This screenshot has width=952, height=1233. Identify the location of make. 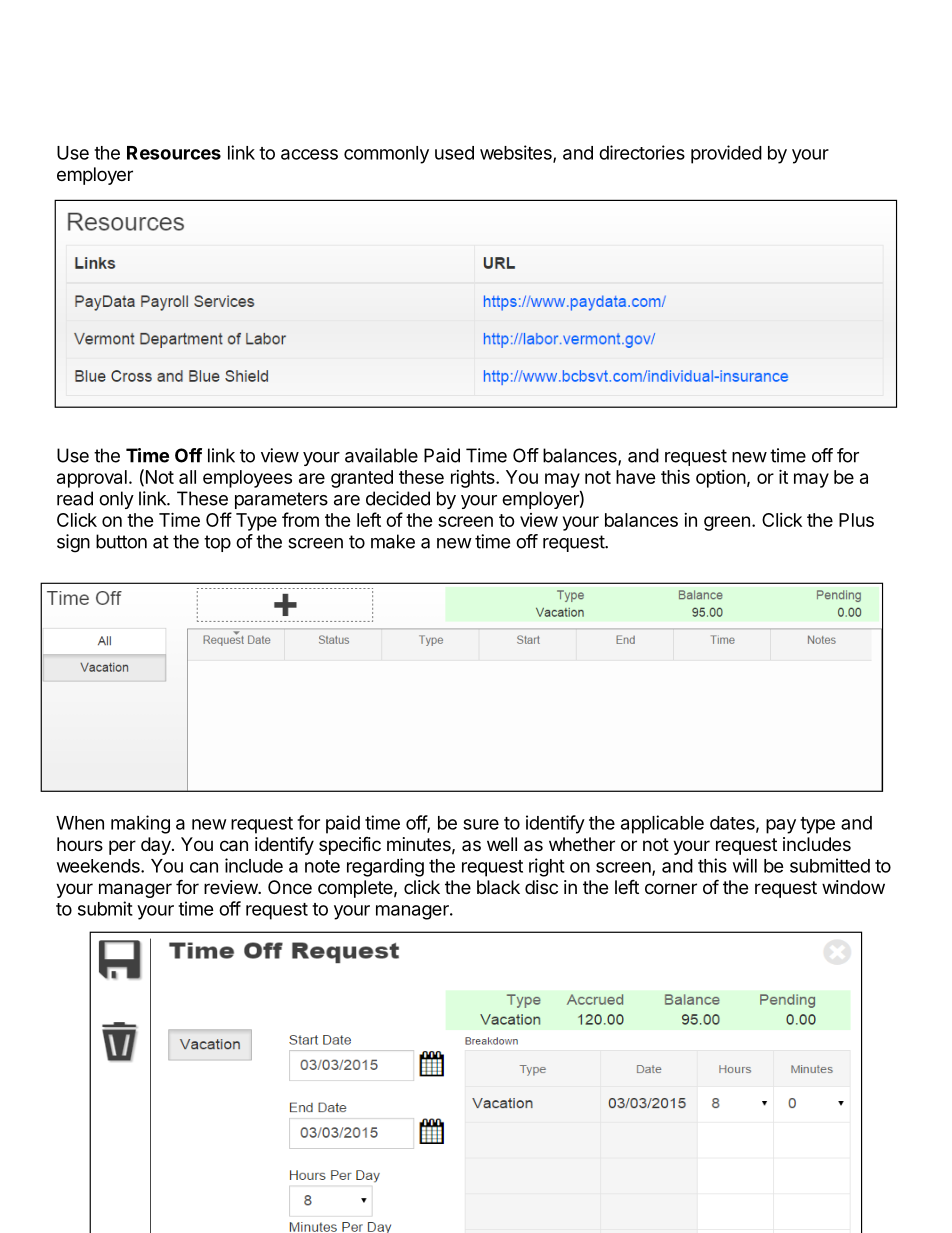
(393, 541).
